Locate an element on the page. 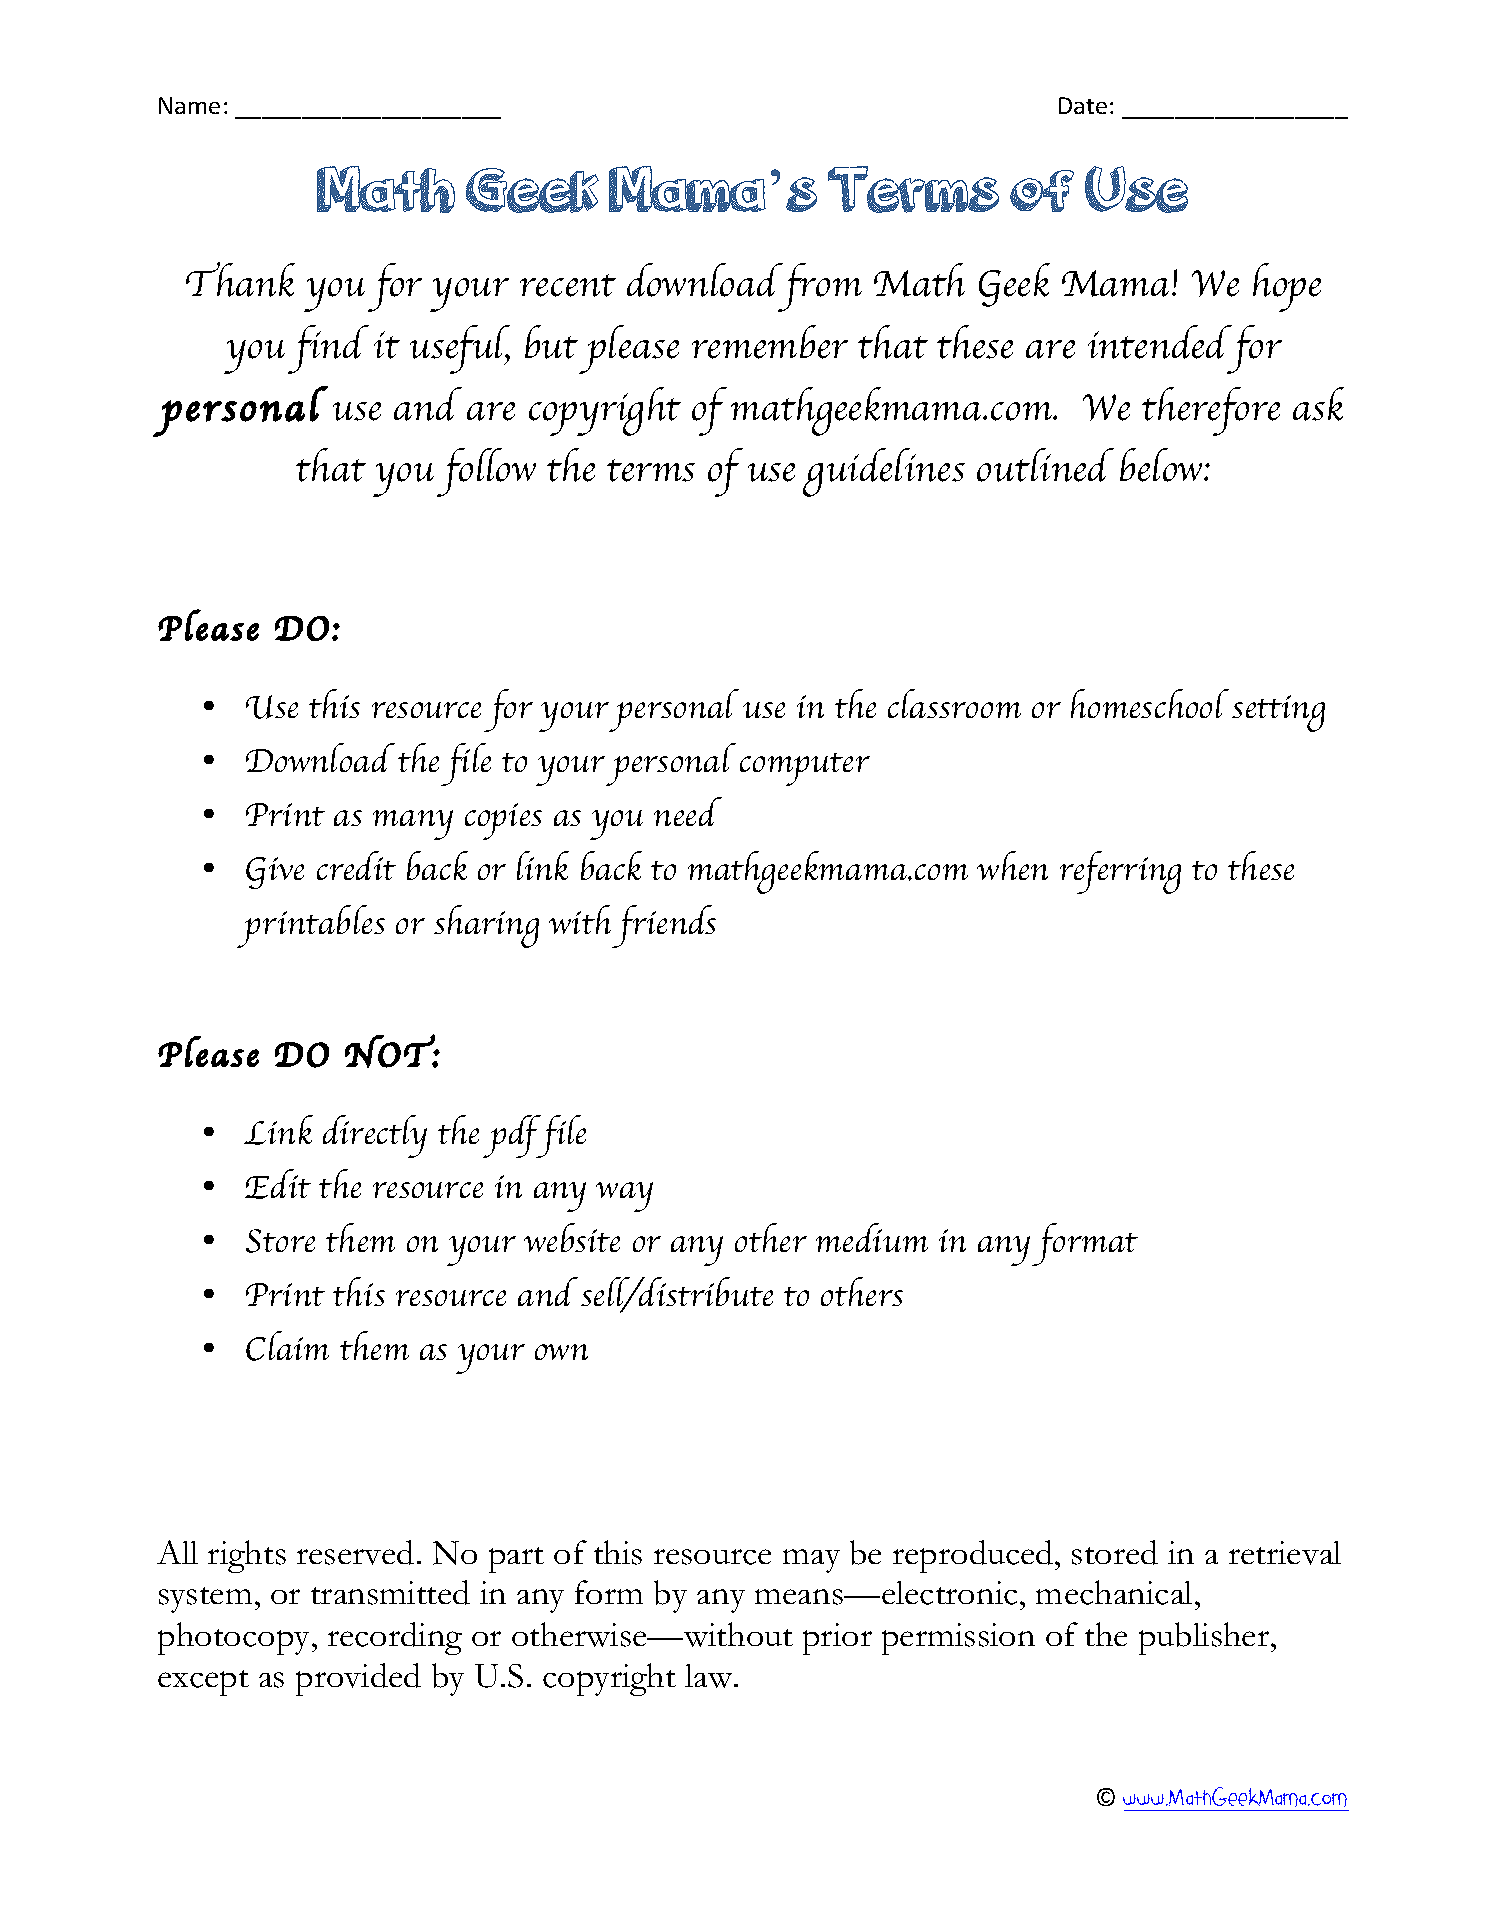 The height and width of the document is (1927, 1489). many is located at coordinates (413, 825).
